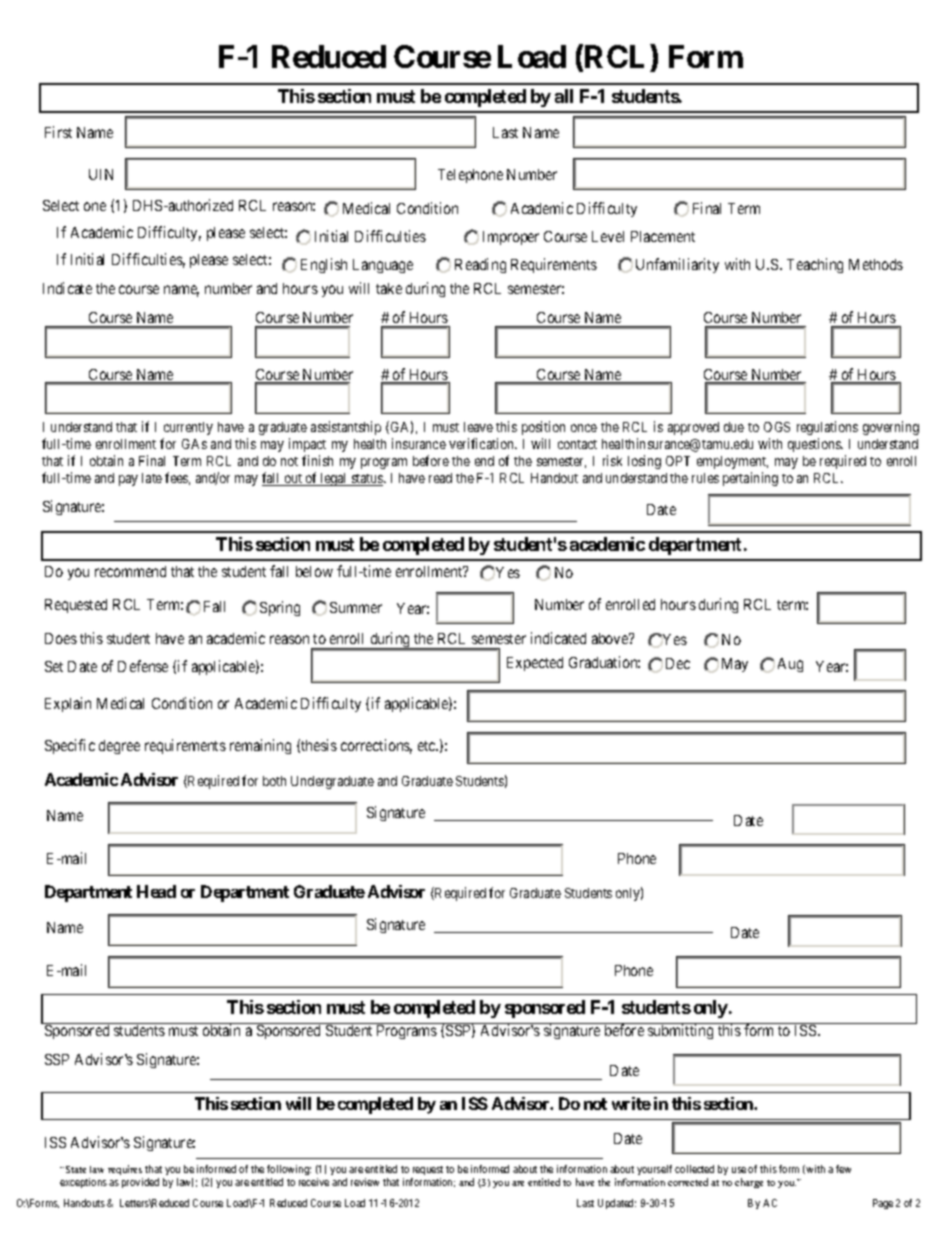 The height and width of the document is (1233, 952). What do you see at coordinates (58, 132) in the document?
I see `First` at bounding box center [58, 132].
